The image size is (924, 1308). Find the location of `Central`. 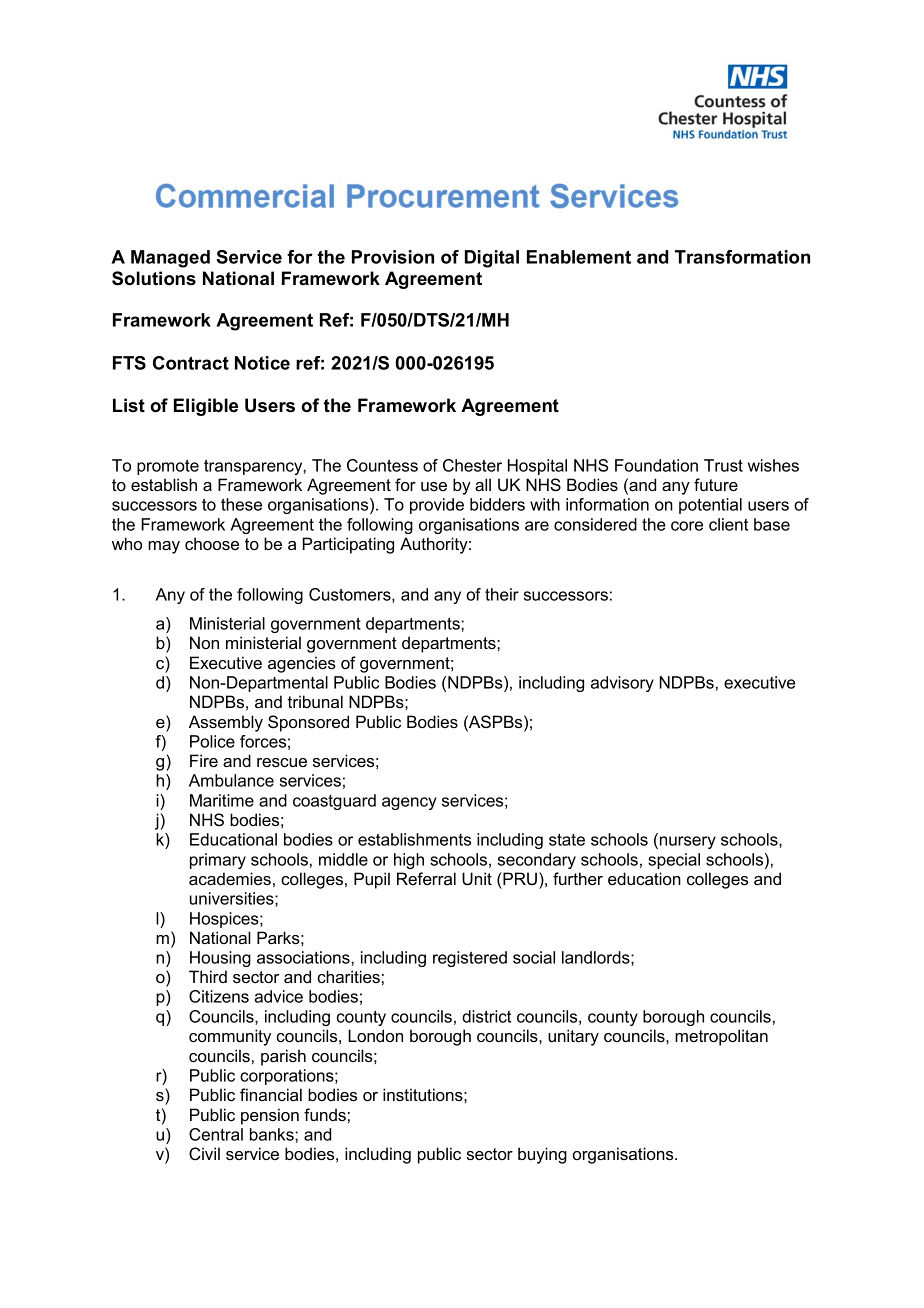

Central is located at coordinates (216, 1134).
